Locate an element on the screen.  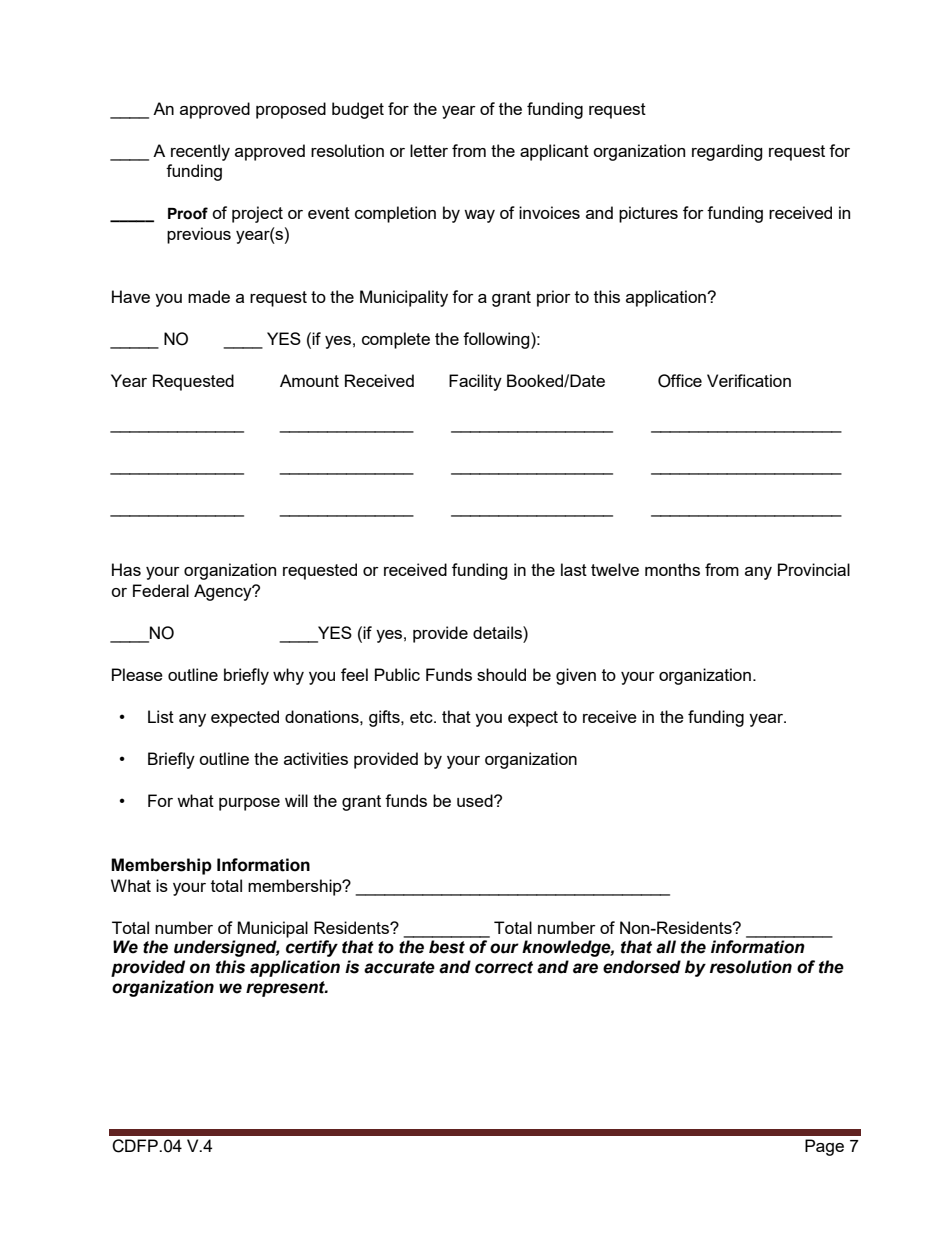
details is located at coordinates (498, 632).
